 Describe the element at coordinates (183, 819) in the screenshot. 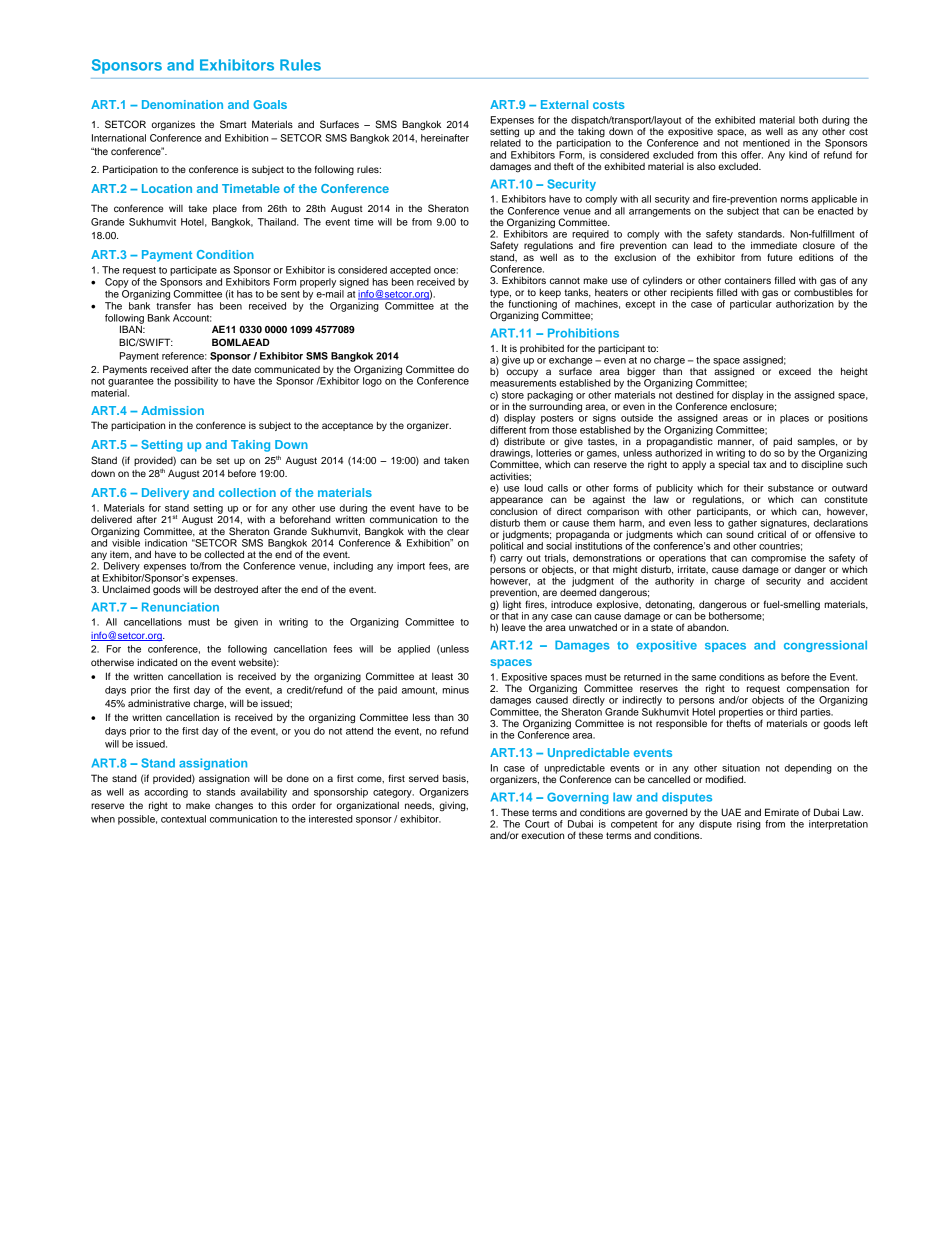

I see `contextual` at that location.
